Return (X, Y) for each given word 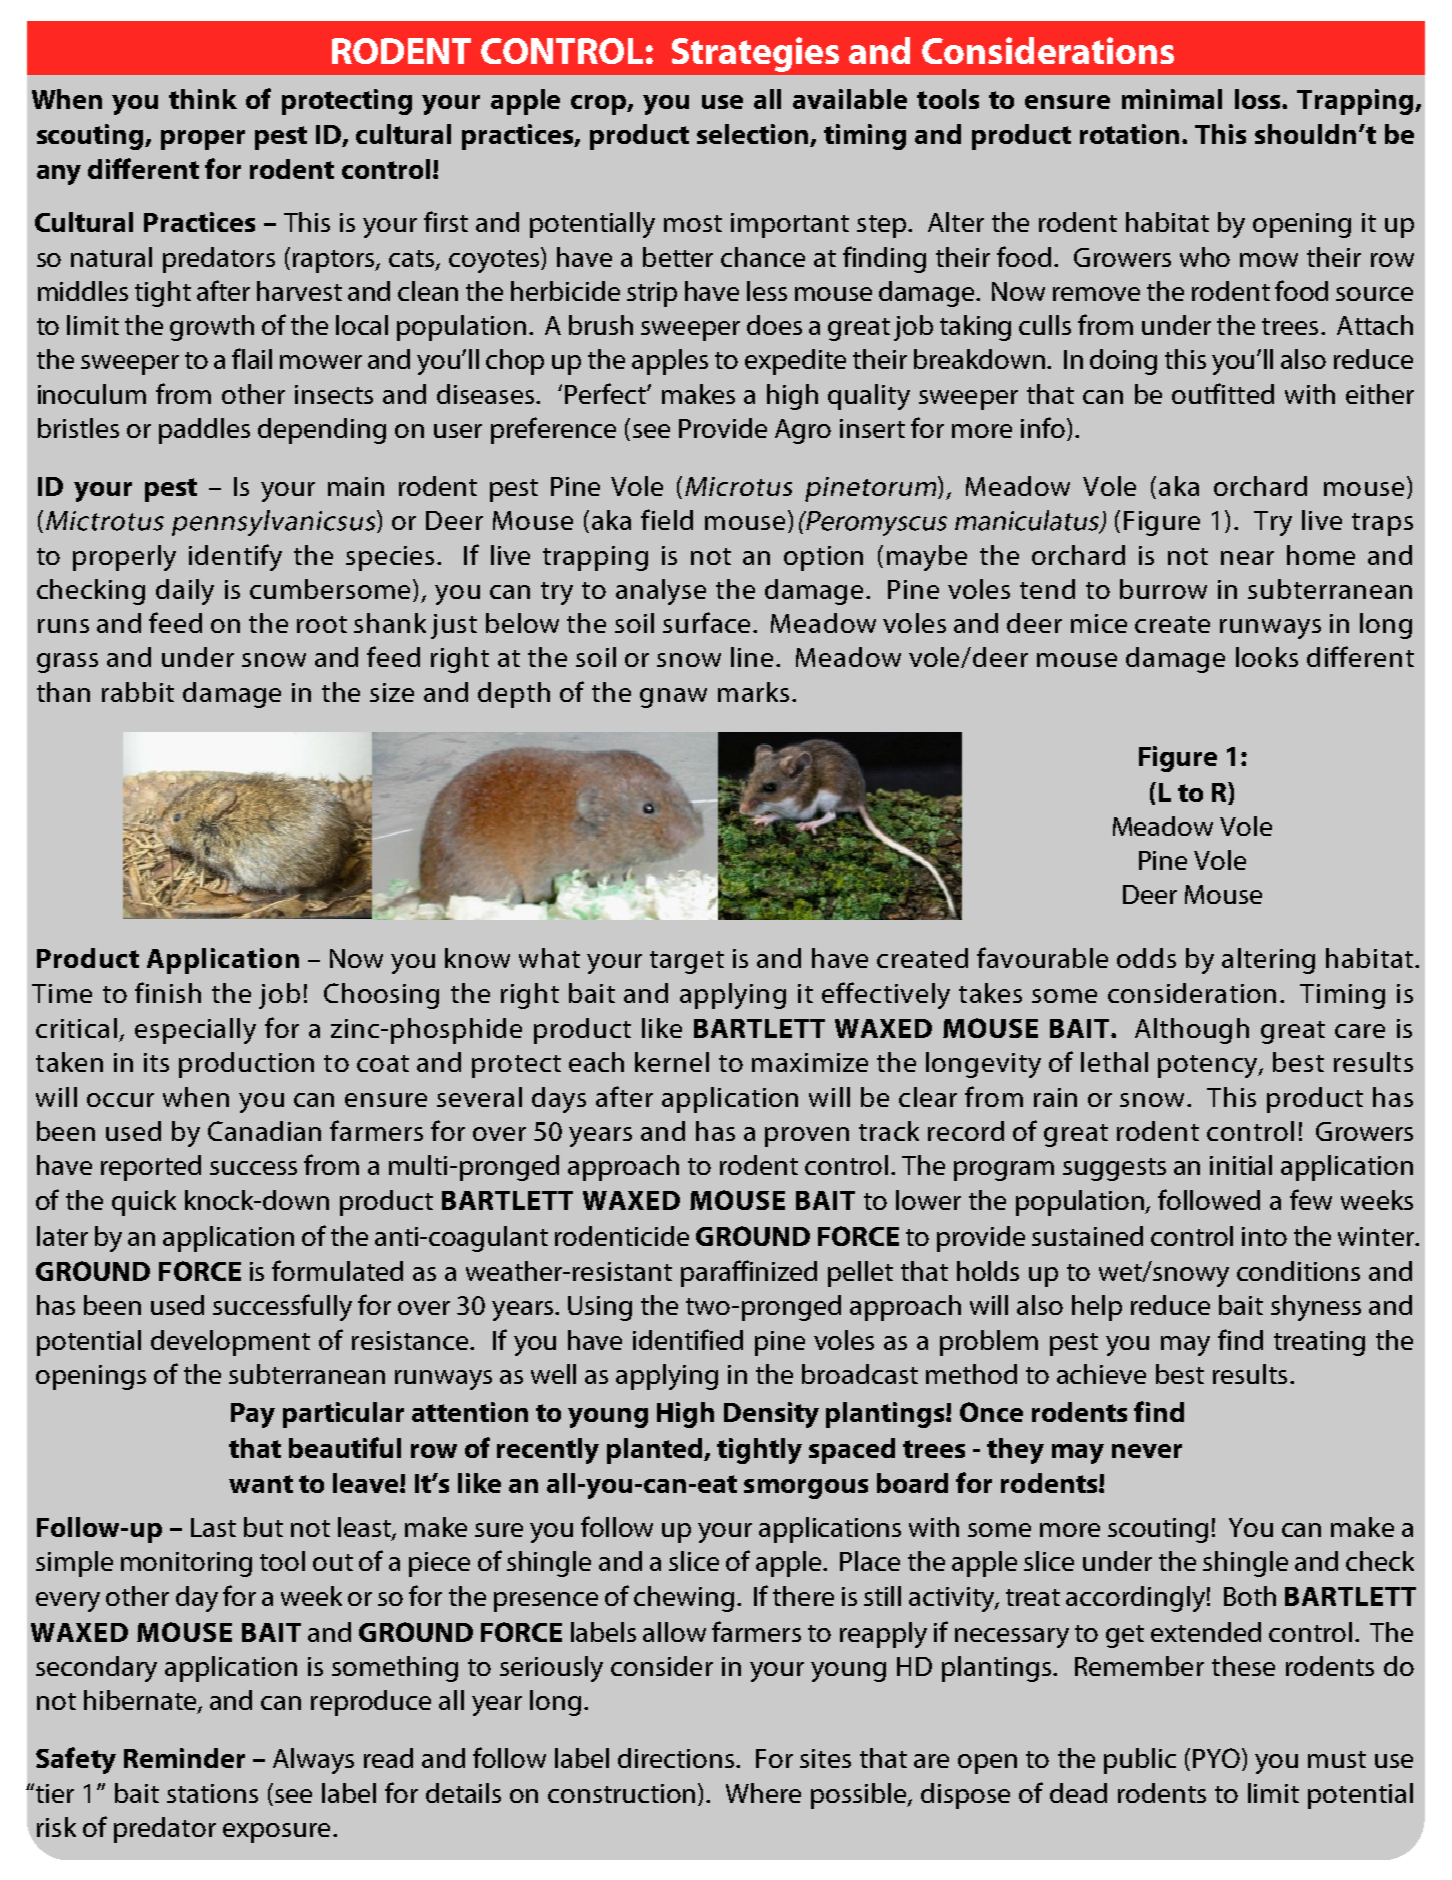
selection (754, 135)
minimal (1172, 99)
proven (807, 1137)
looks (1267, 657)
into (1264, 1236)
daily (185, 592)
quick (144, 1203)
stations (212, 1793)
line (754, 657)
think (203, 99)
